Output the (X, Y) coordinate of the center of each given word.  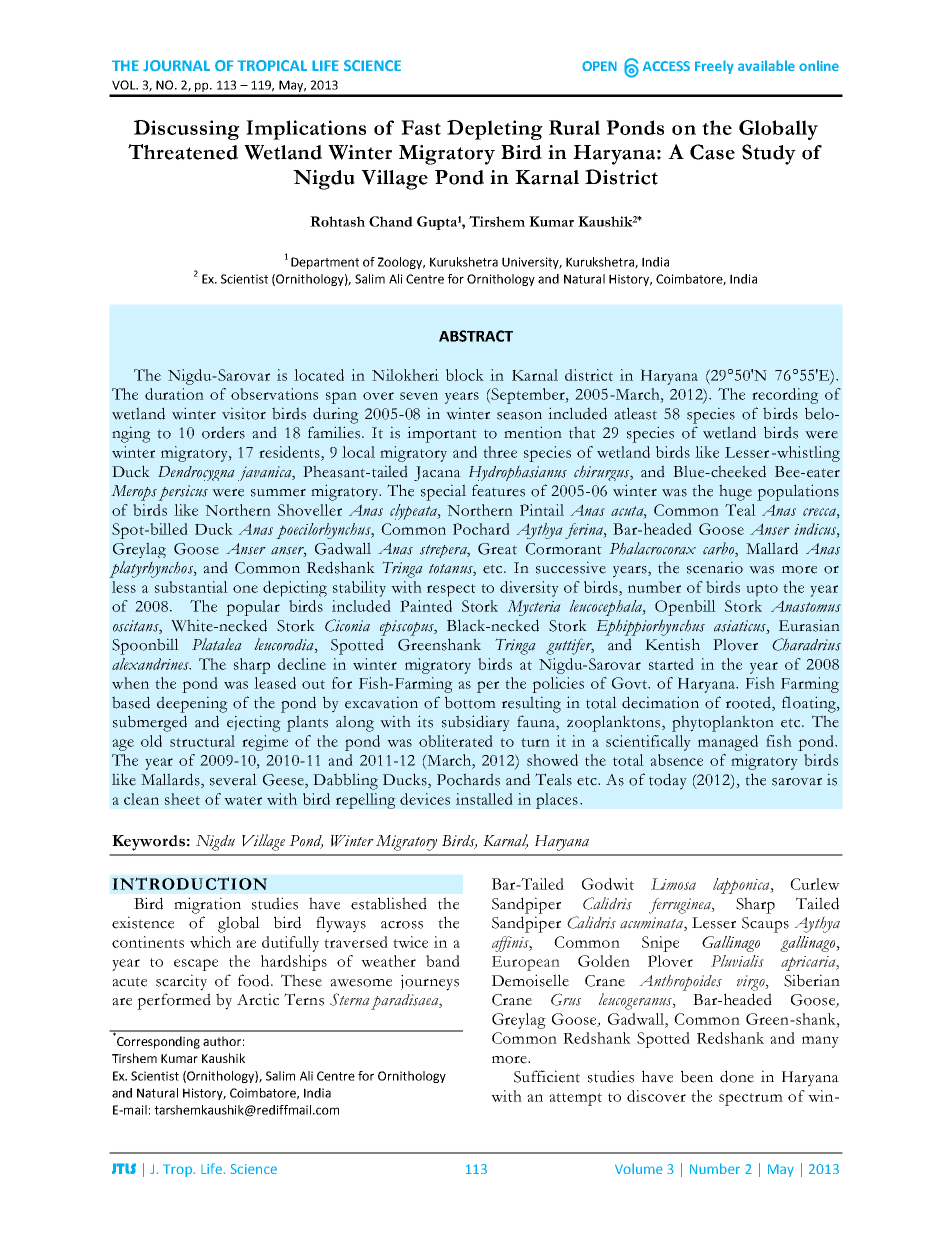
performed (174, 1001)
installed (484, 799)
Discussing (187, 130)
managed (728, 743)
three (500, 452)
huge (735, 492)
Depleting (495, 130)
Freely (714, 67)
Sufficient (547, 1076)
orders (223, 432)
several (233, 779)
